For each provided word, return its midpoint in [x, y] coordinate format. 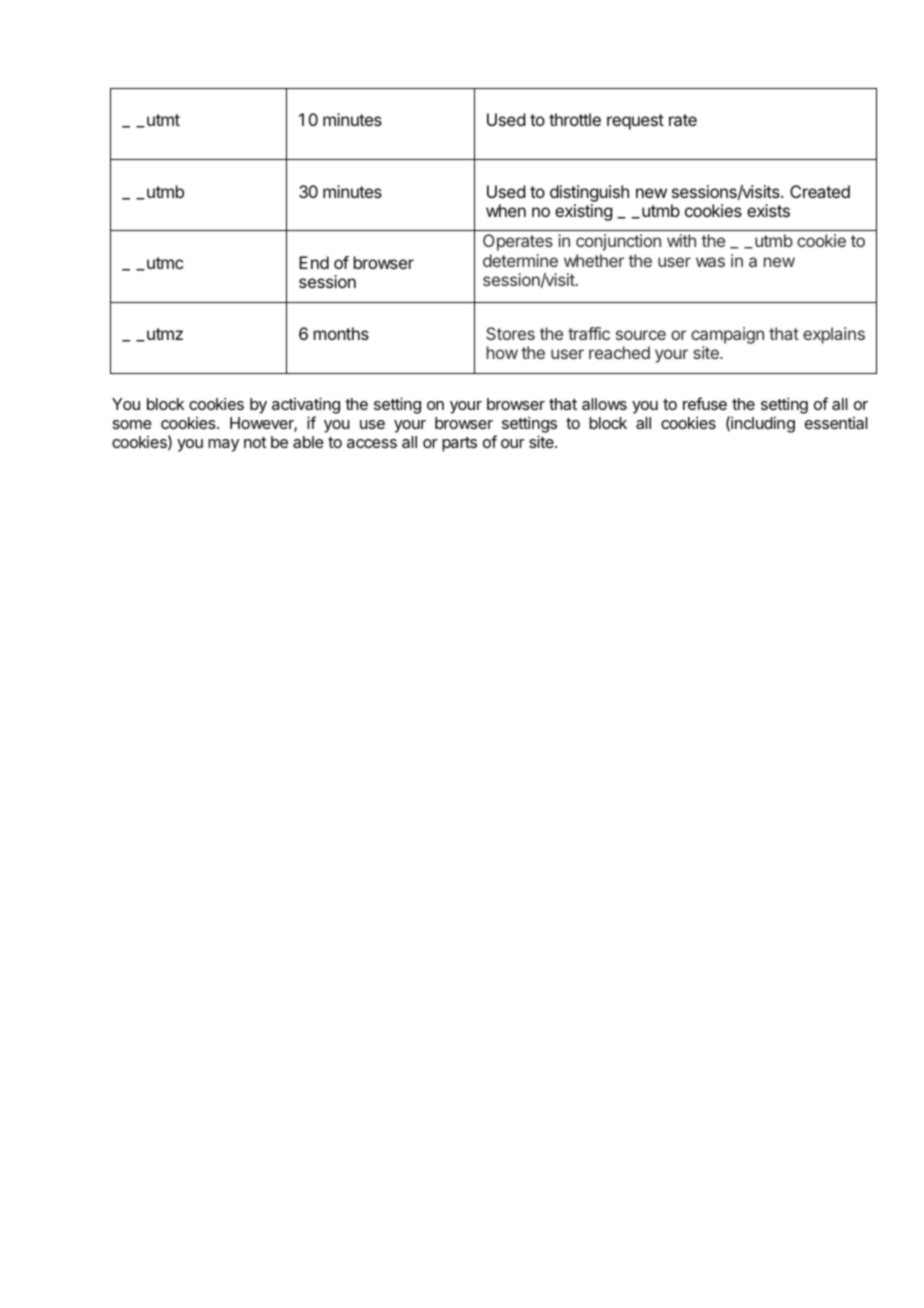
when [506, 210]
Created [820, 191]
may [223, 445]
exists [768, 210]
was [710, 262]
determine [520, 260]
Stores [510, 333]
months [341, 333]
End [314, 262]
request [635, 122]
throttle [575, 119]
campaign [727, 335]
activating [306, 407]
